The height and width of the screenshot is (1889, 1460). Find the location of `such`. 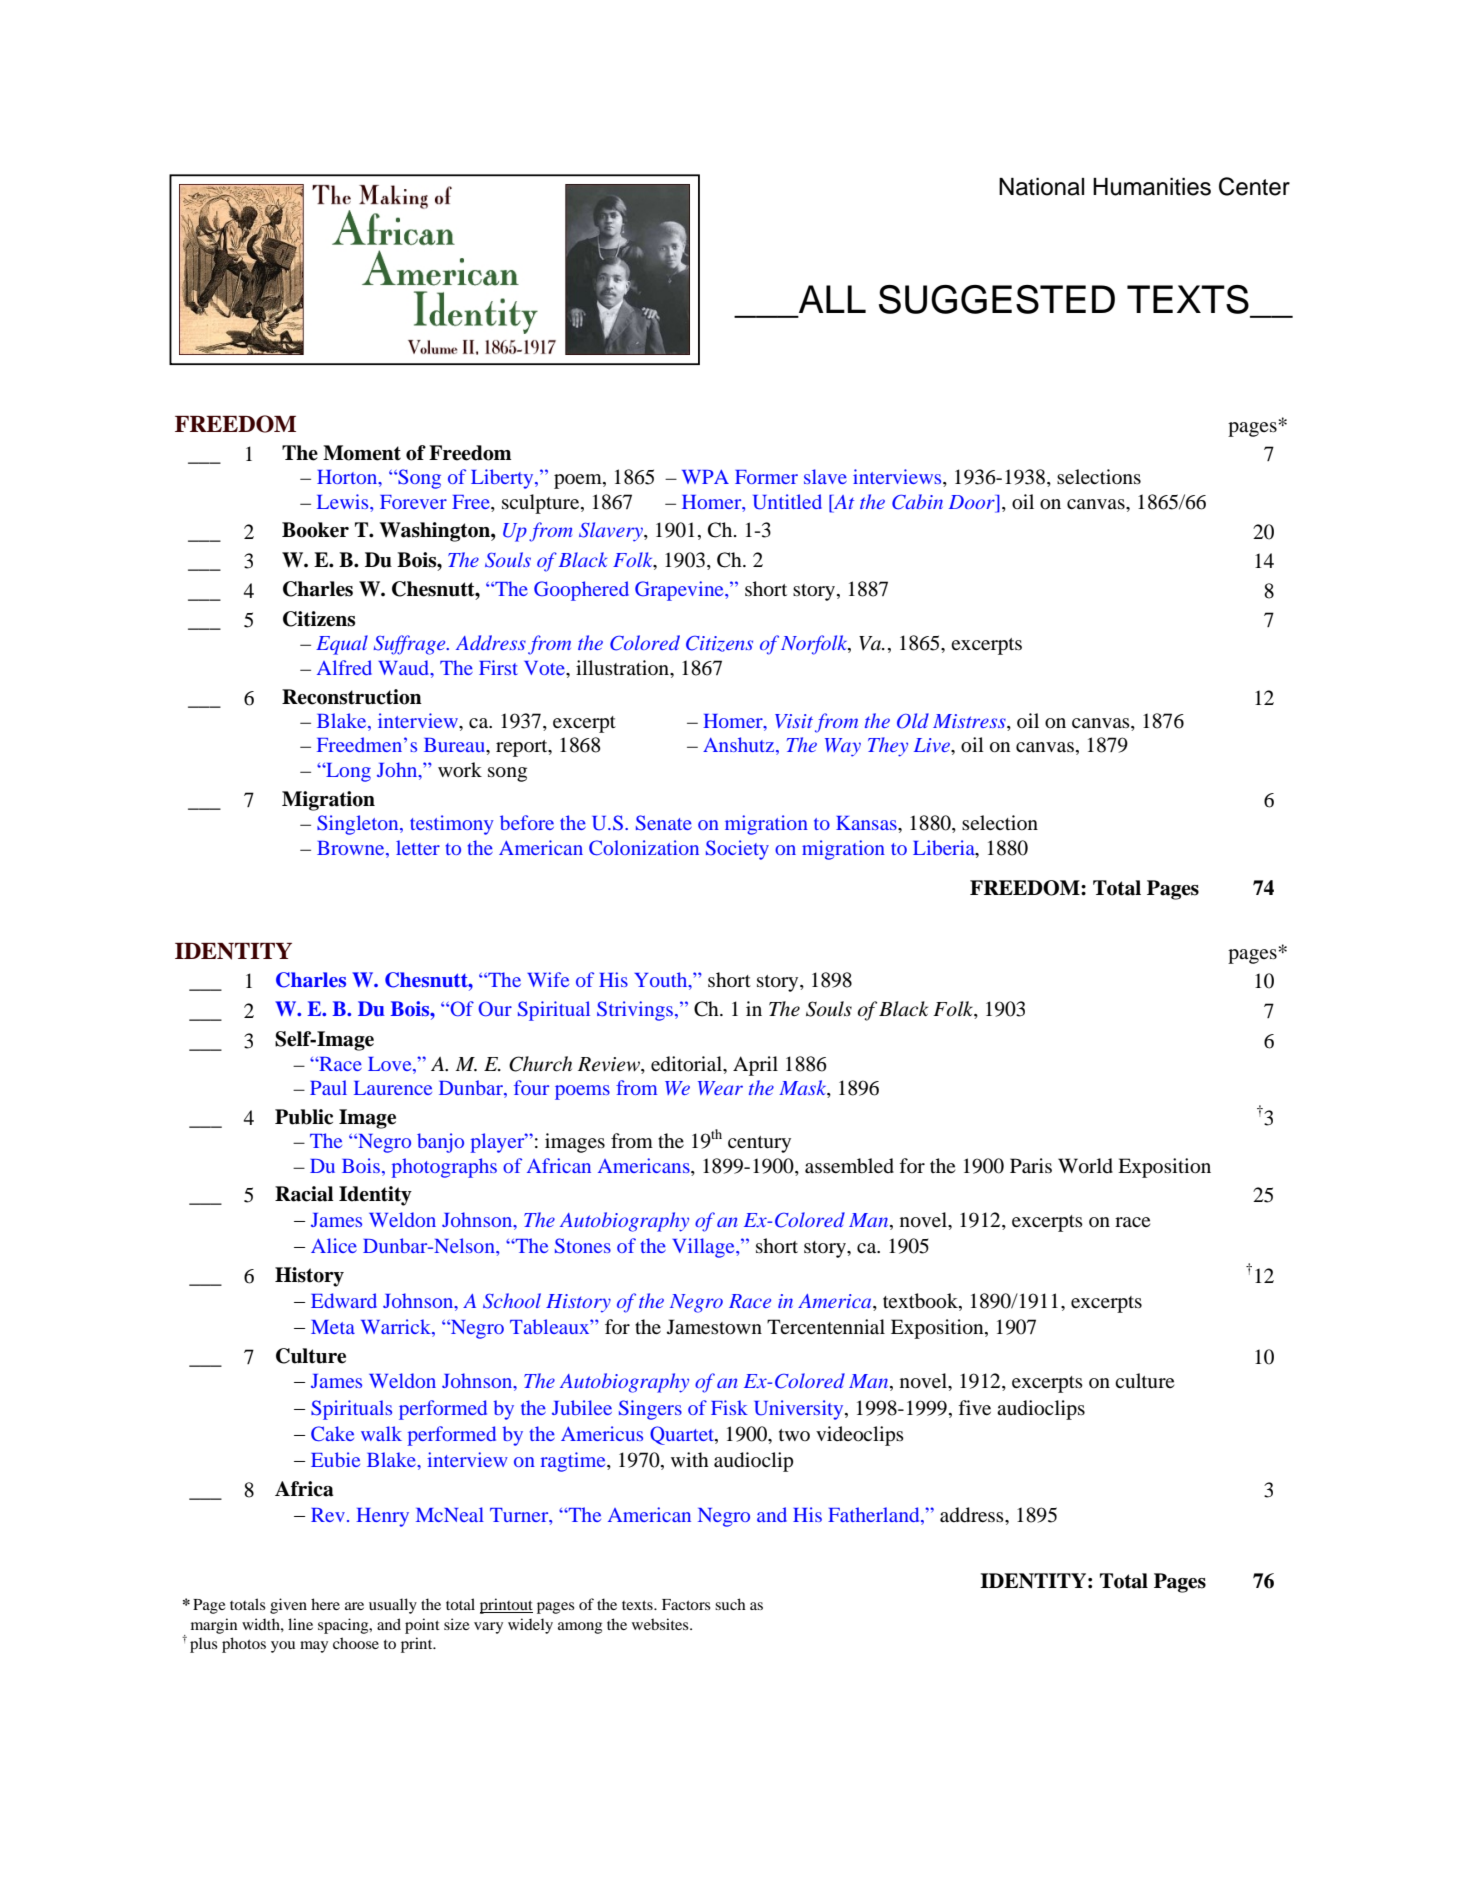

such is located at coordinates (730, 1604).
